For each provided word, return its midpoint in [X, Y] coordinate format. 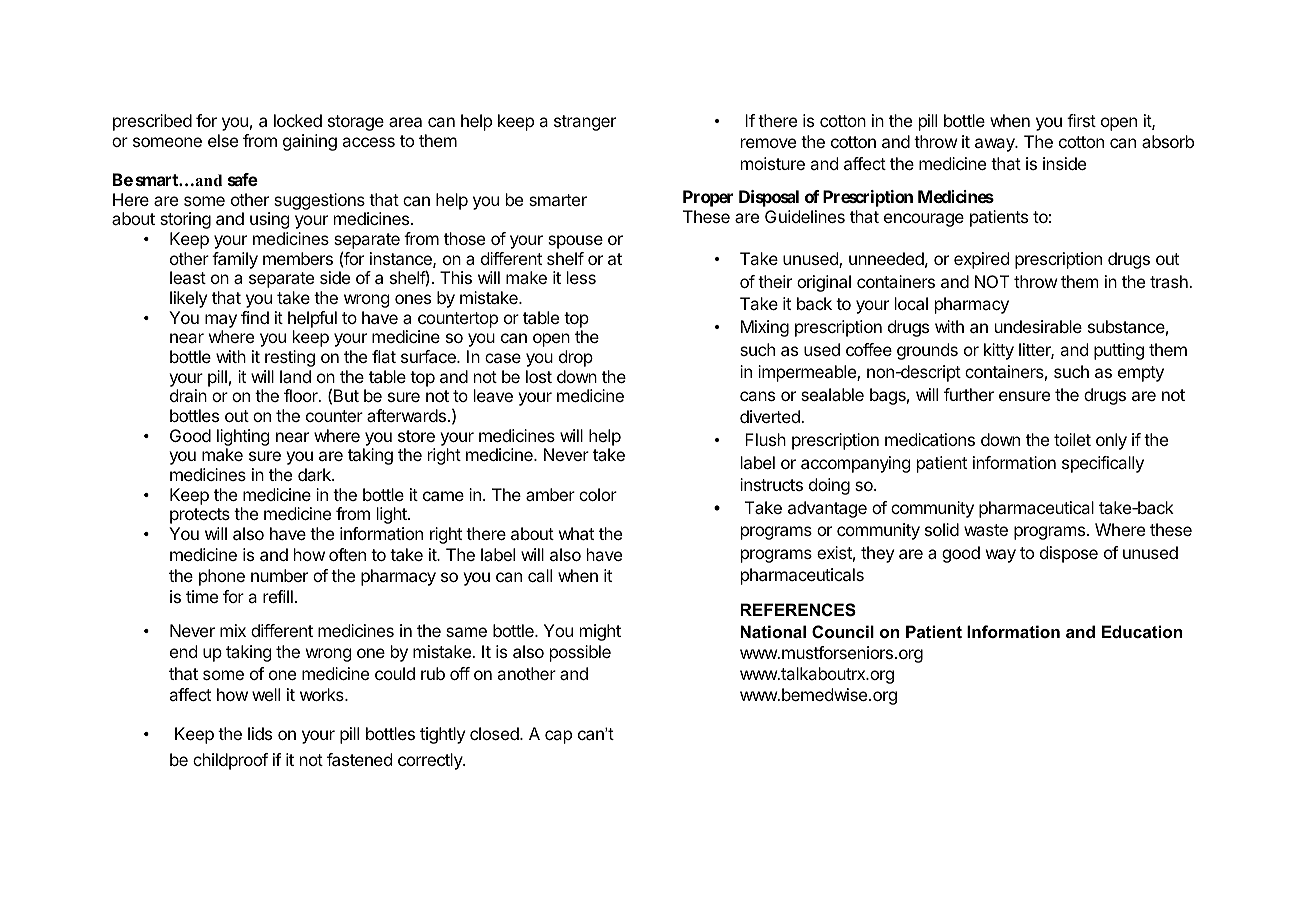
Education [1142, 631]
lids [260, 733]
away [996, 145]
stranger [585, 123]
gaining [310, 142]
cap [558, 737]
